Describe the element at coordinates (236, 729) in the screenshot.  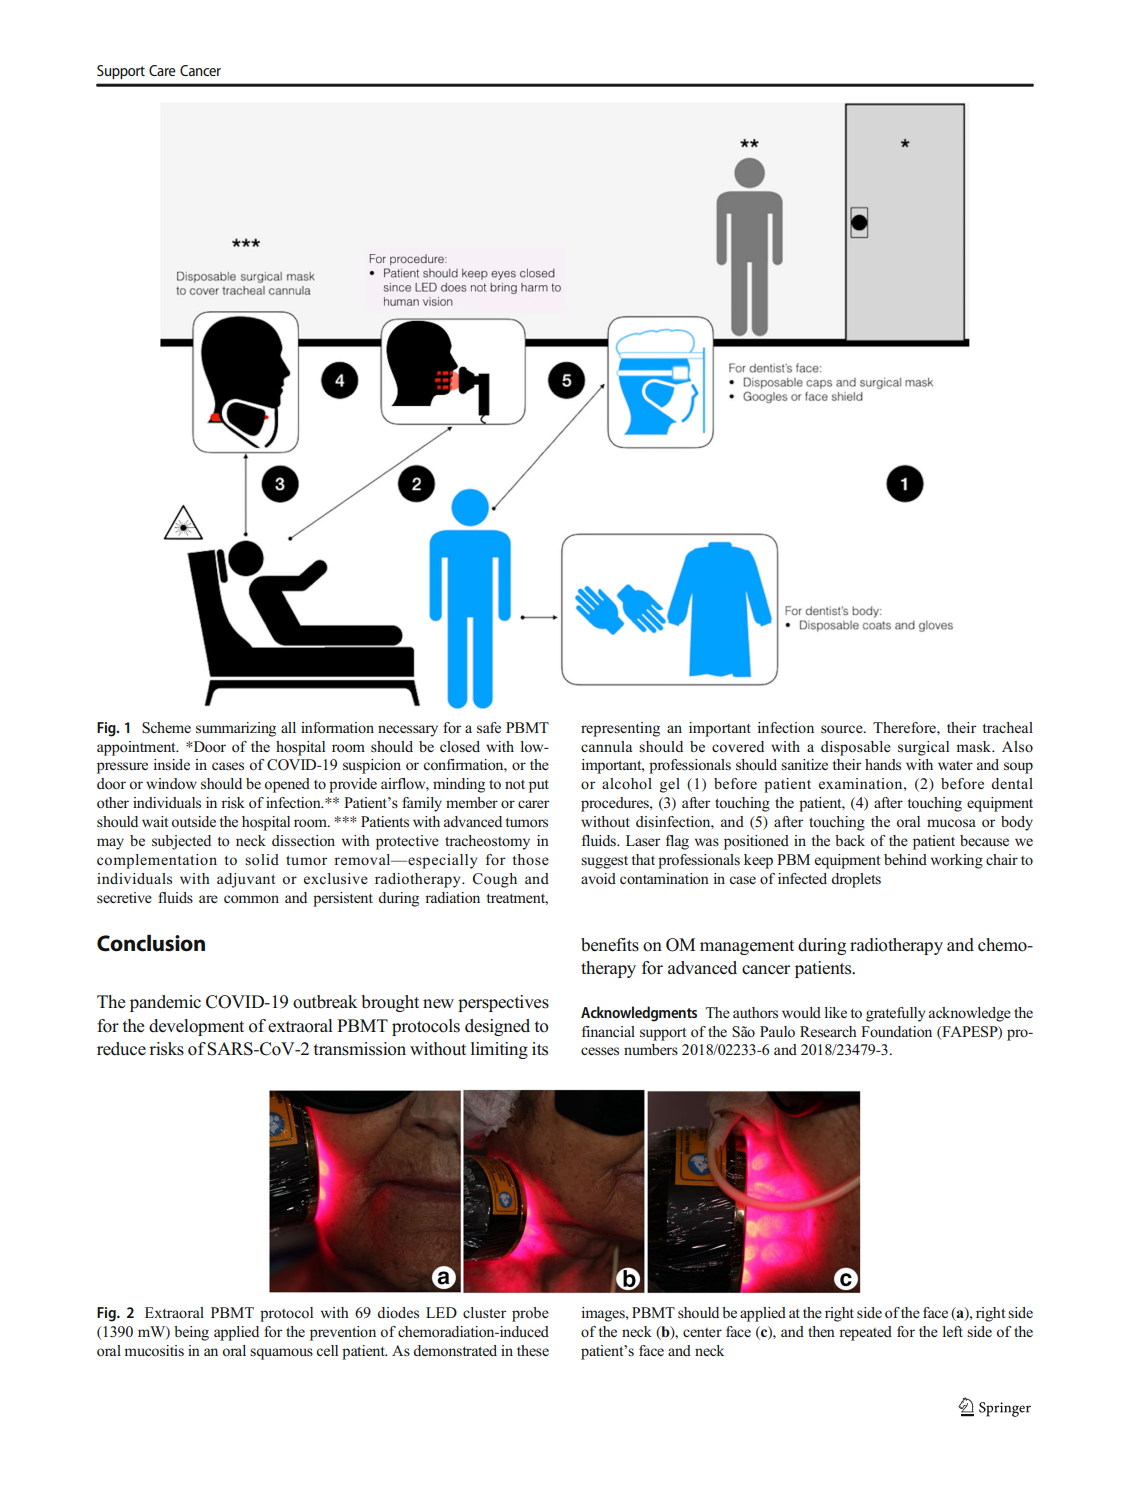
I see `summarizing` at that location.
